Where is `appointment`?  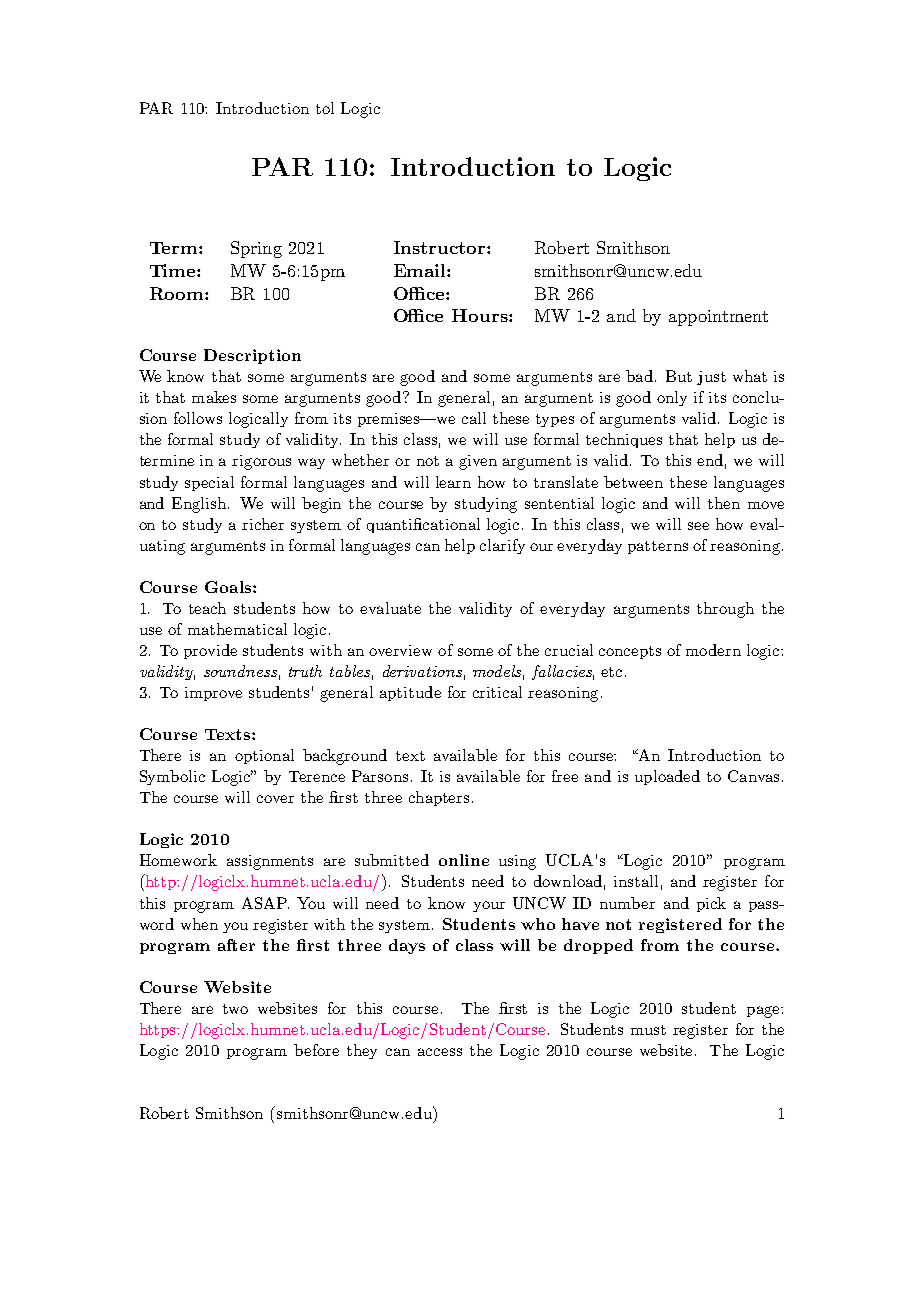
appointment is located at coordinates (718, 318).
